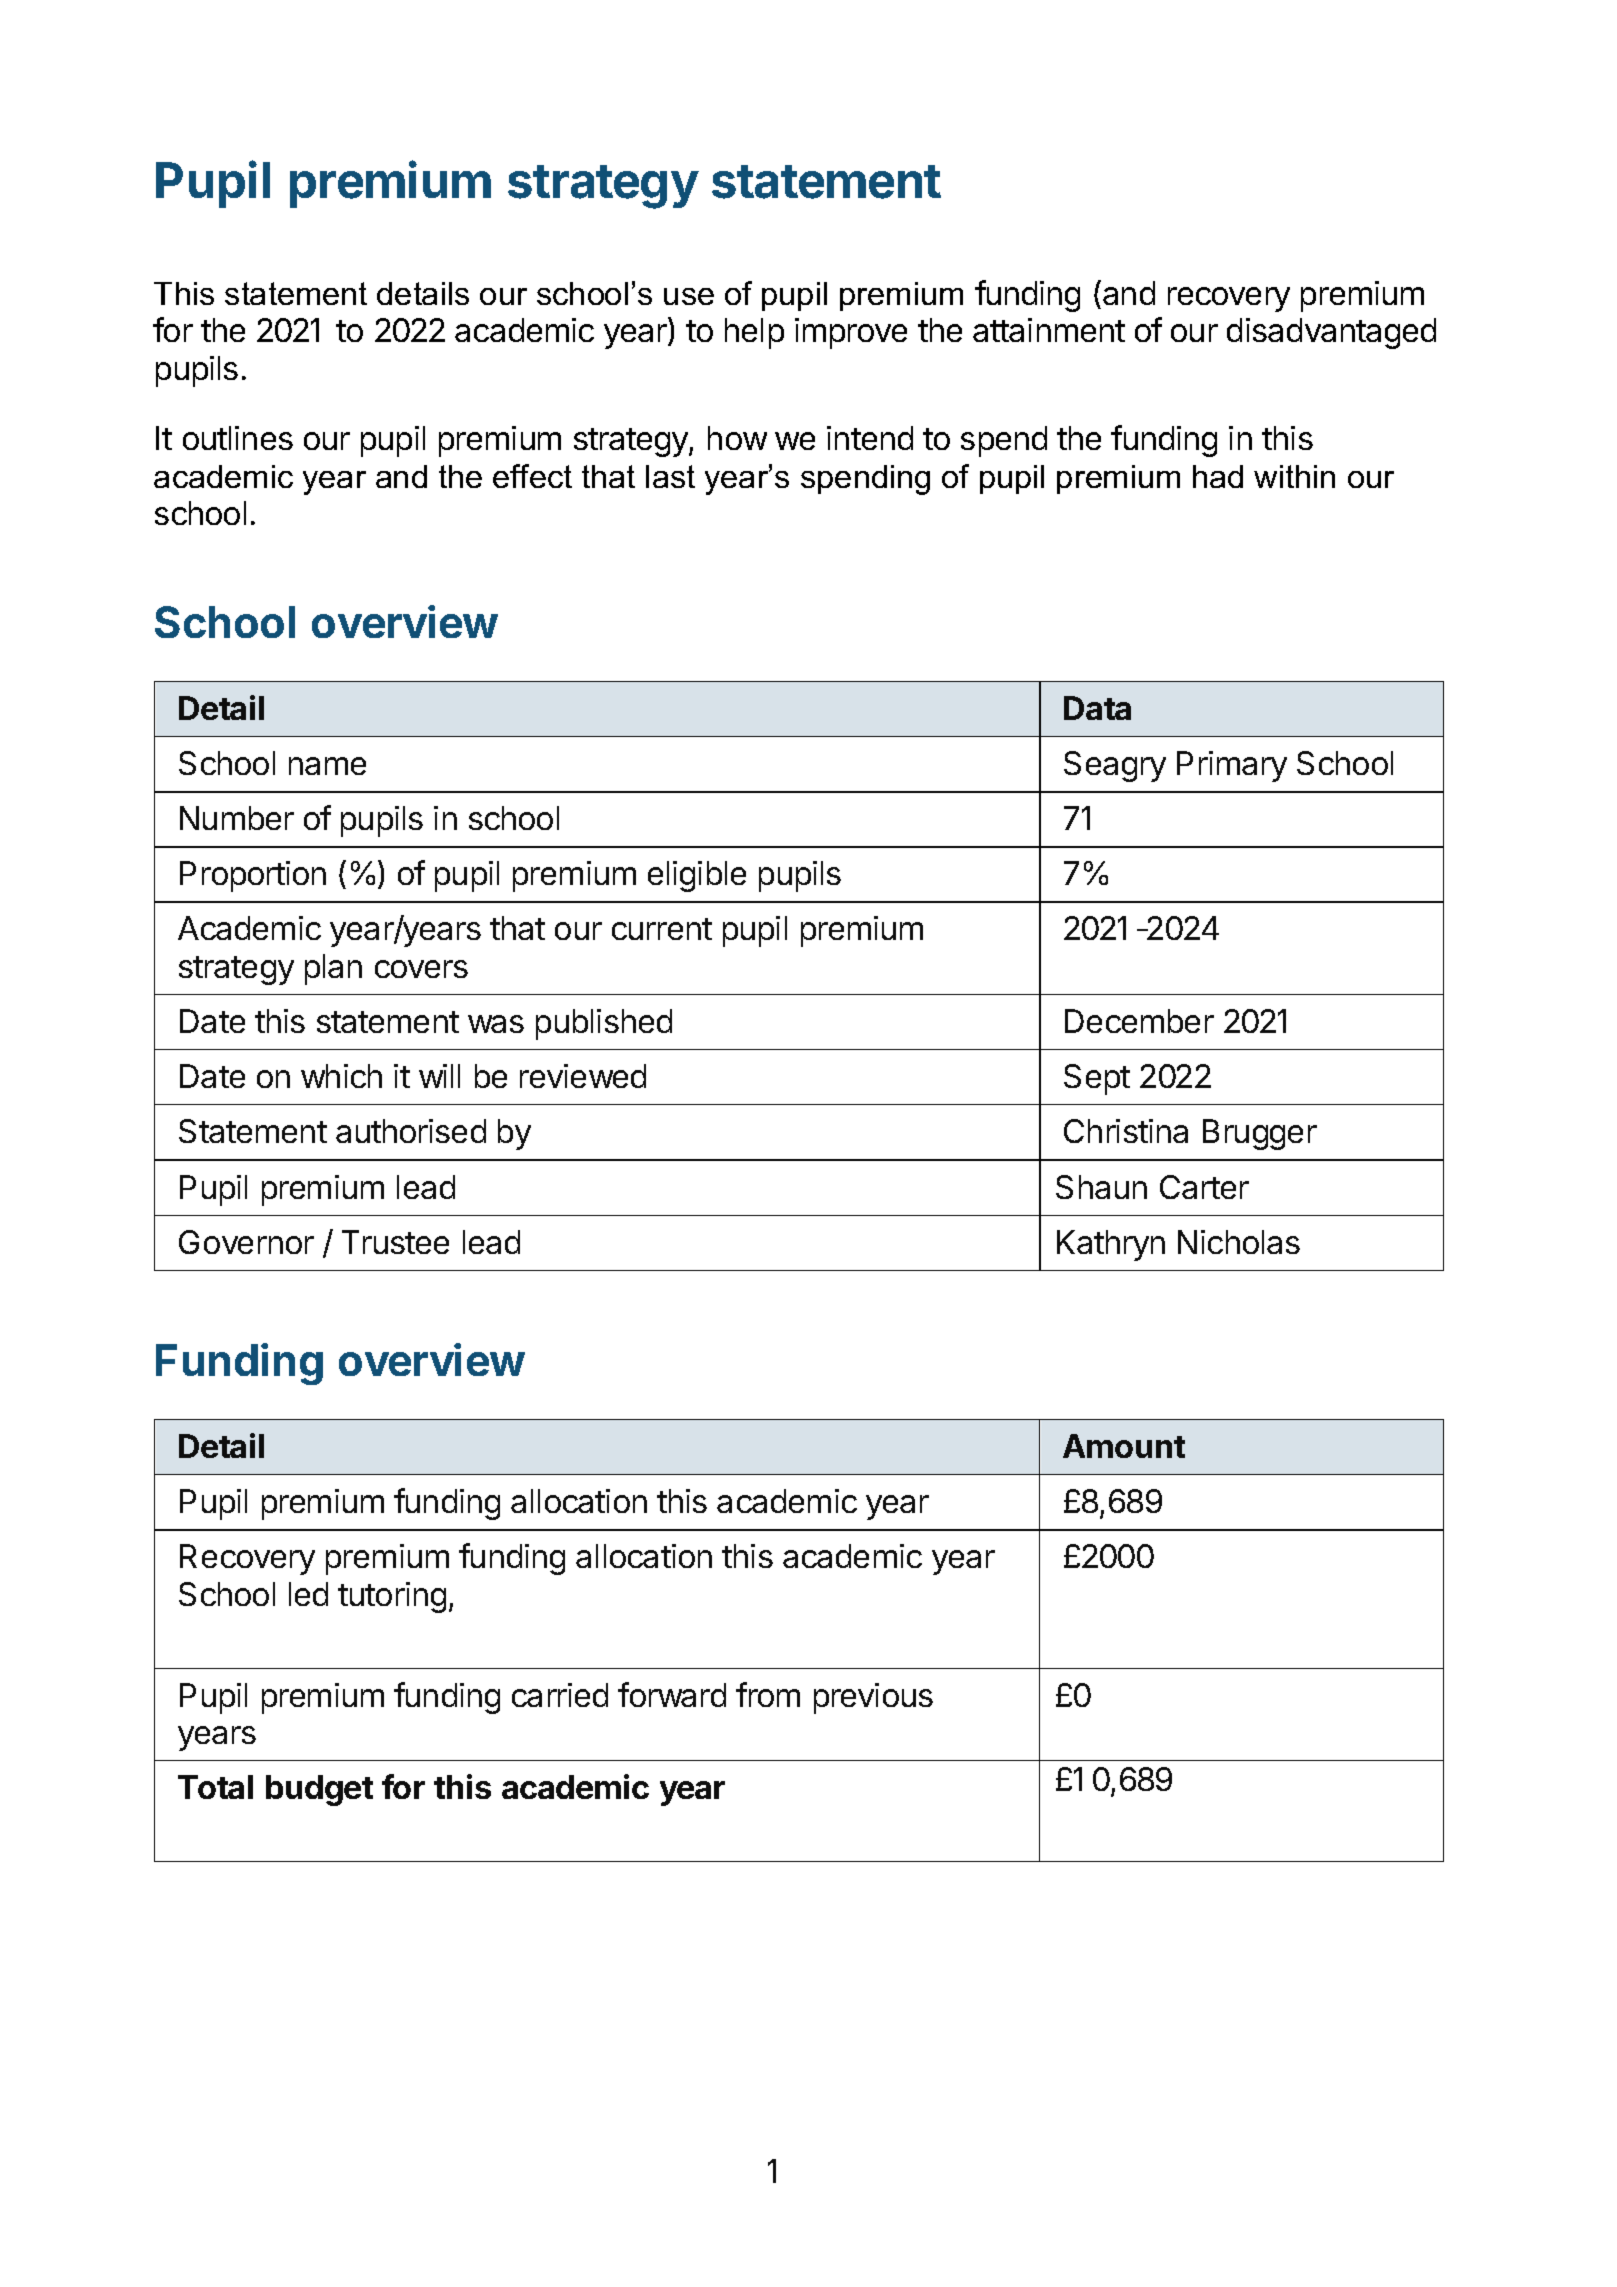 This screenshot has height=2287, width=1617. I want to click on previous, so click(873, 1698).
